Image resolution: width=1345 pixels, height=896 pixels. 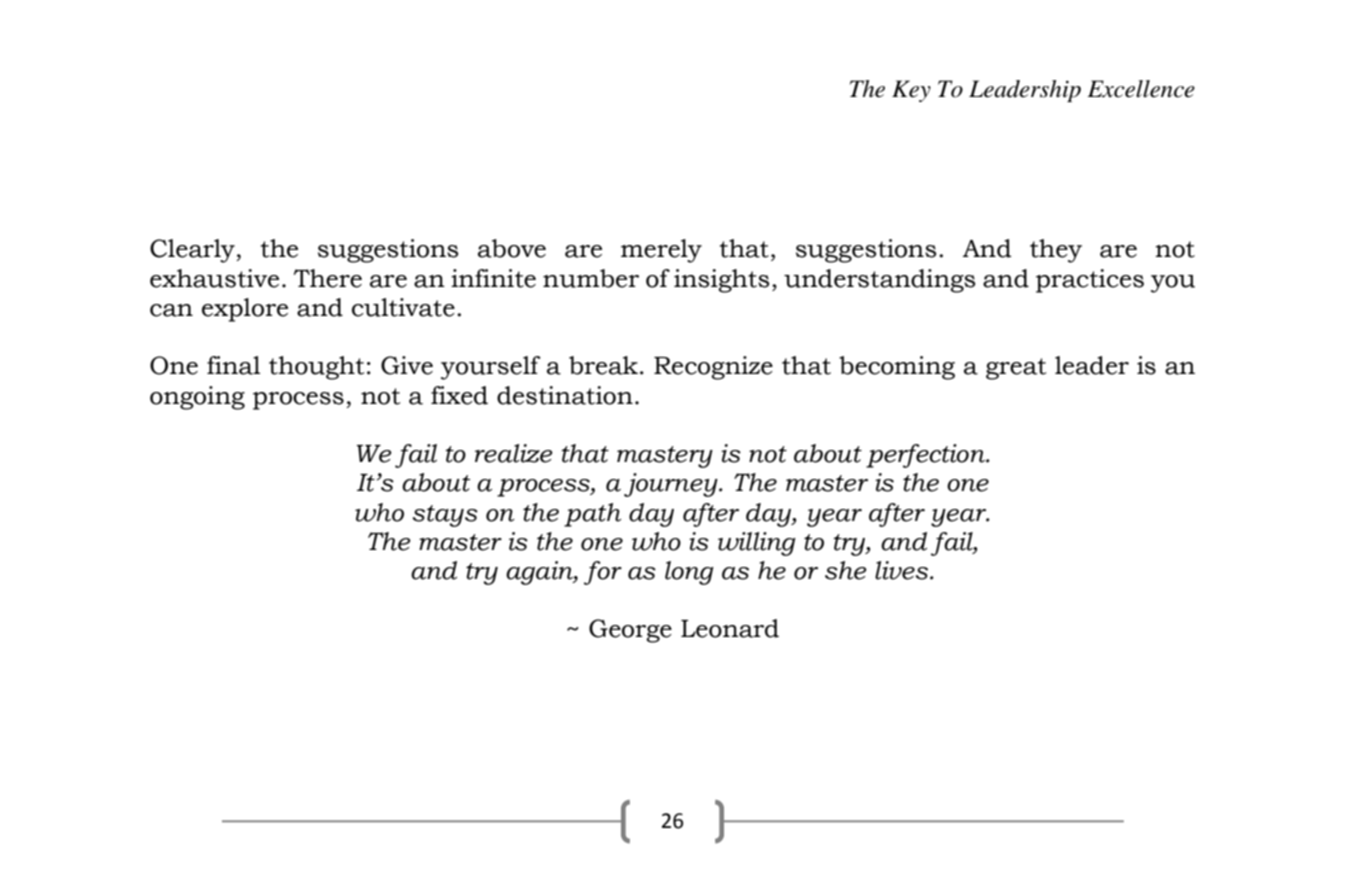 I want to click on perfection, so click(x=927, y=456).
